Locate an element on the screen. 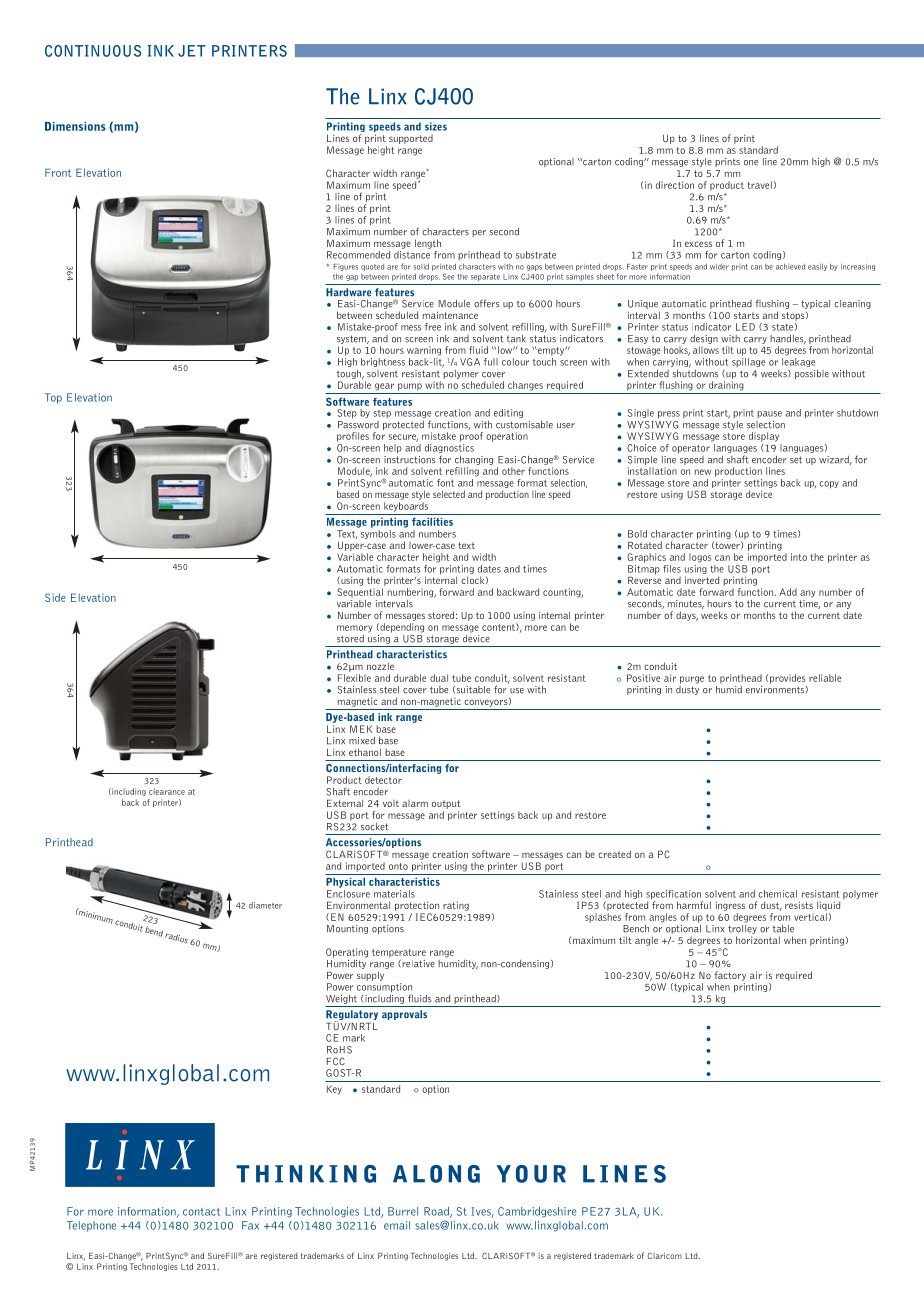  length is located at coordinates (428, 244).
